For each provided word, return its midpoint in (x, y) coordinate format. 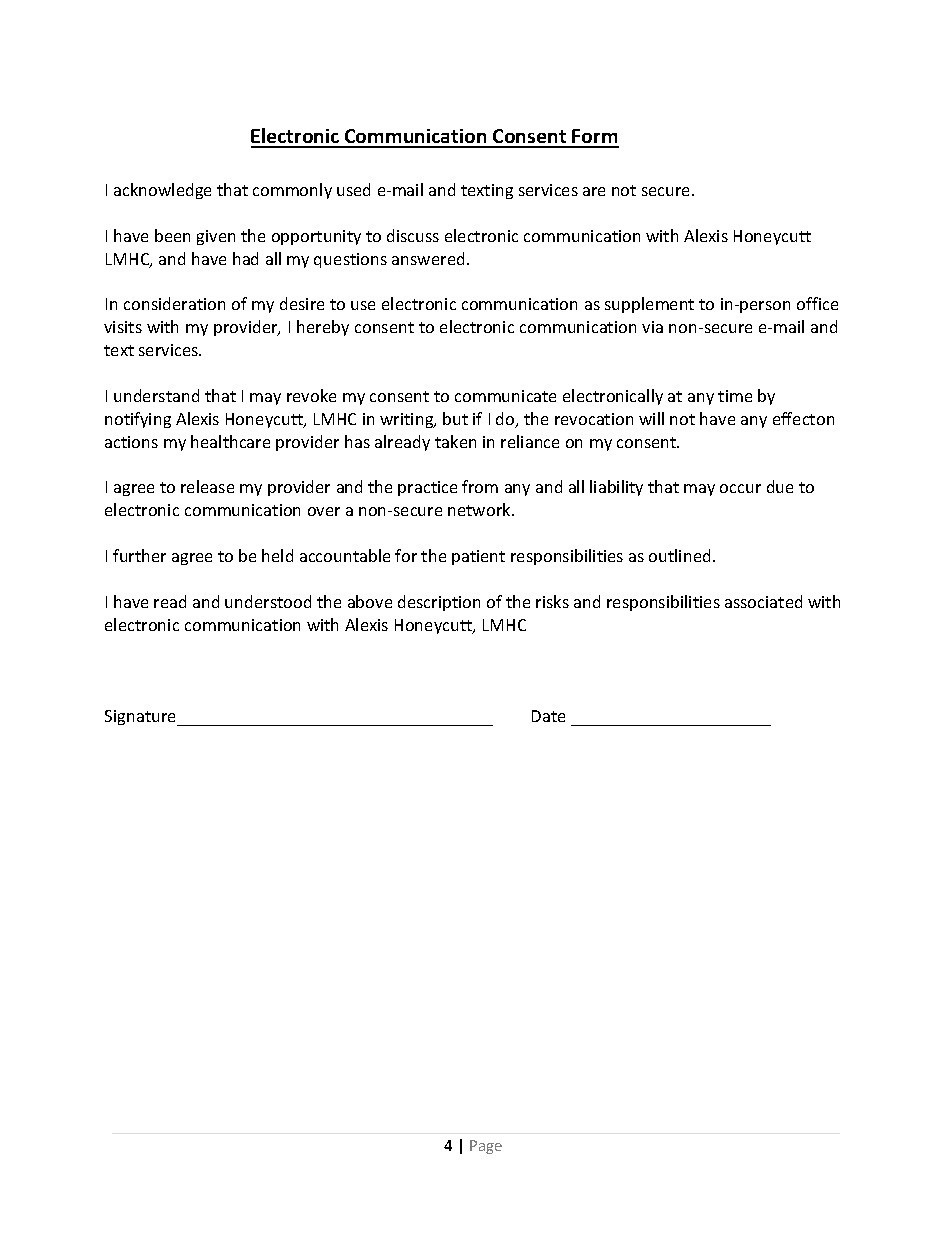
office (817, 303)
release (207, 486)
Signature (141, 718)
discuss (413, 235)
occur (740, 488)
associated (763, 601)
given (216, 237)
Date (548, 716)
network (480, 509)
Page (486, 1147)
